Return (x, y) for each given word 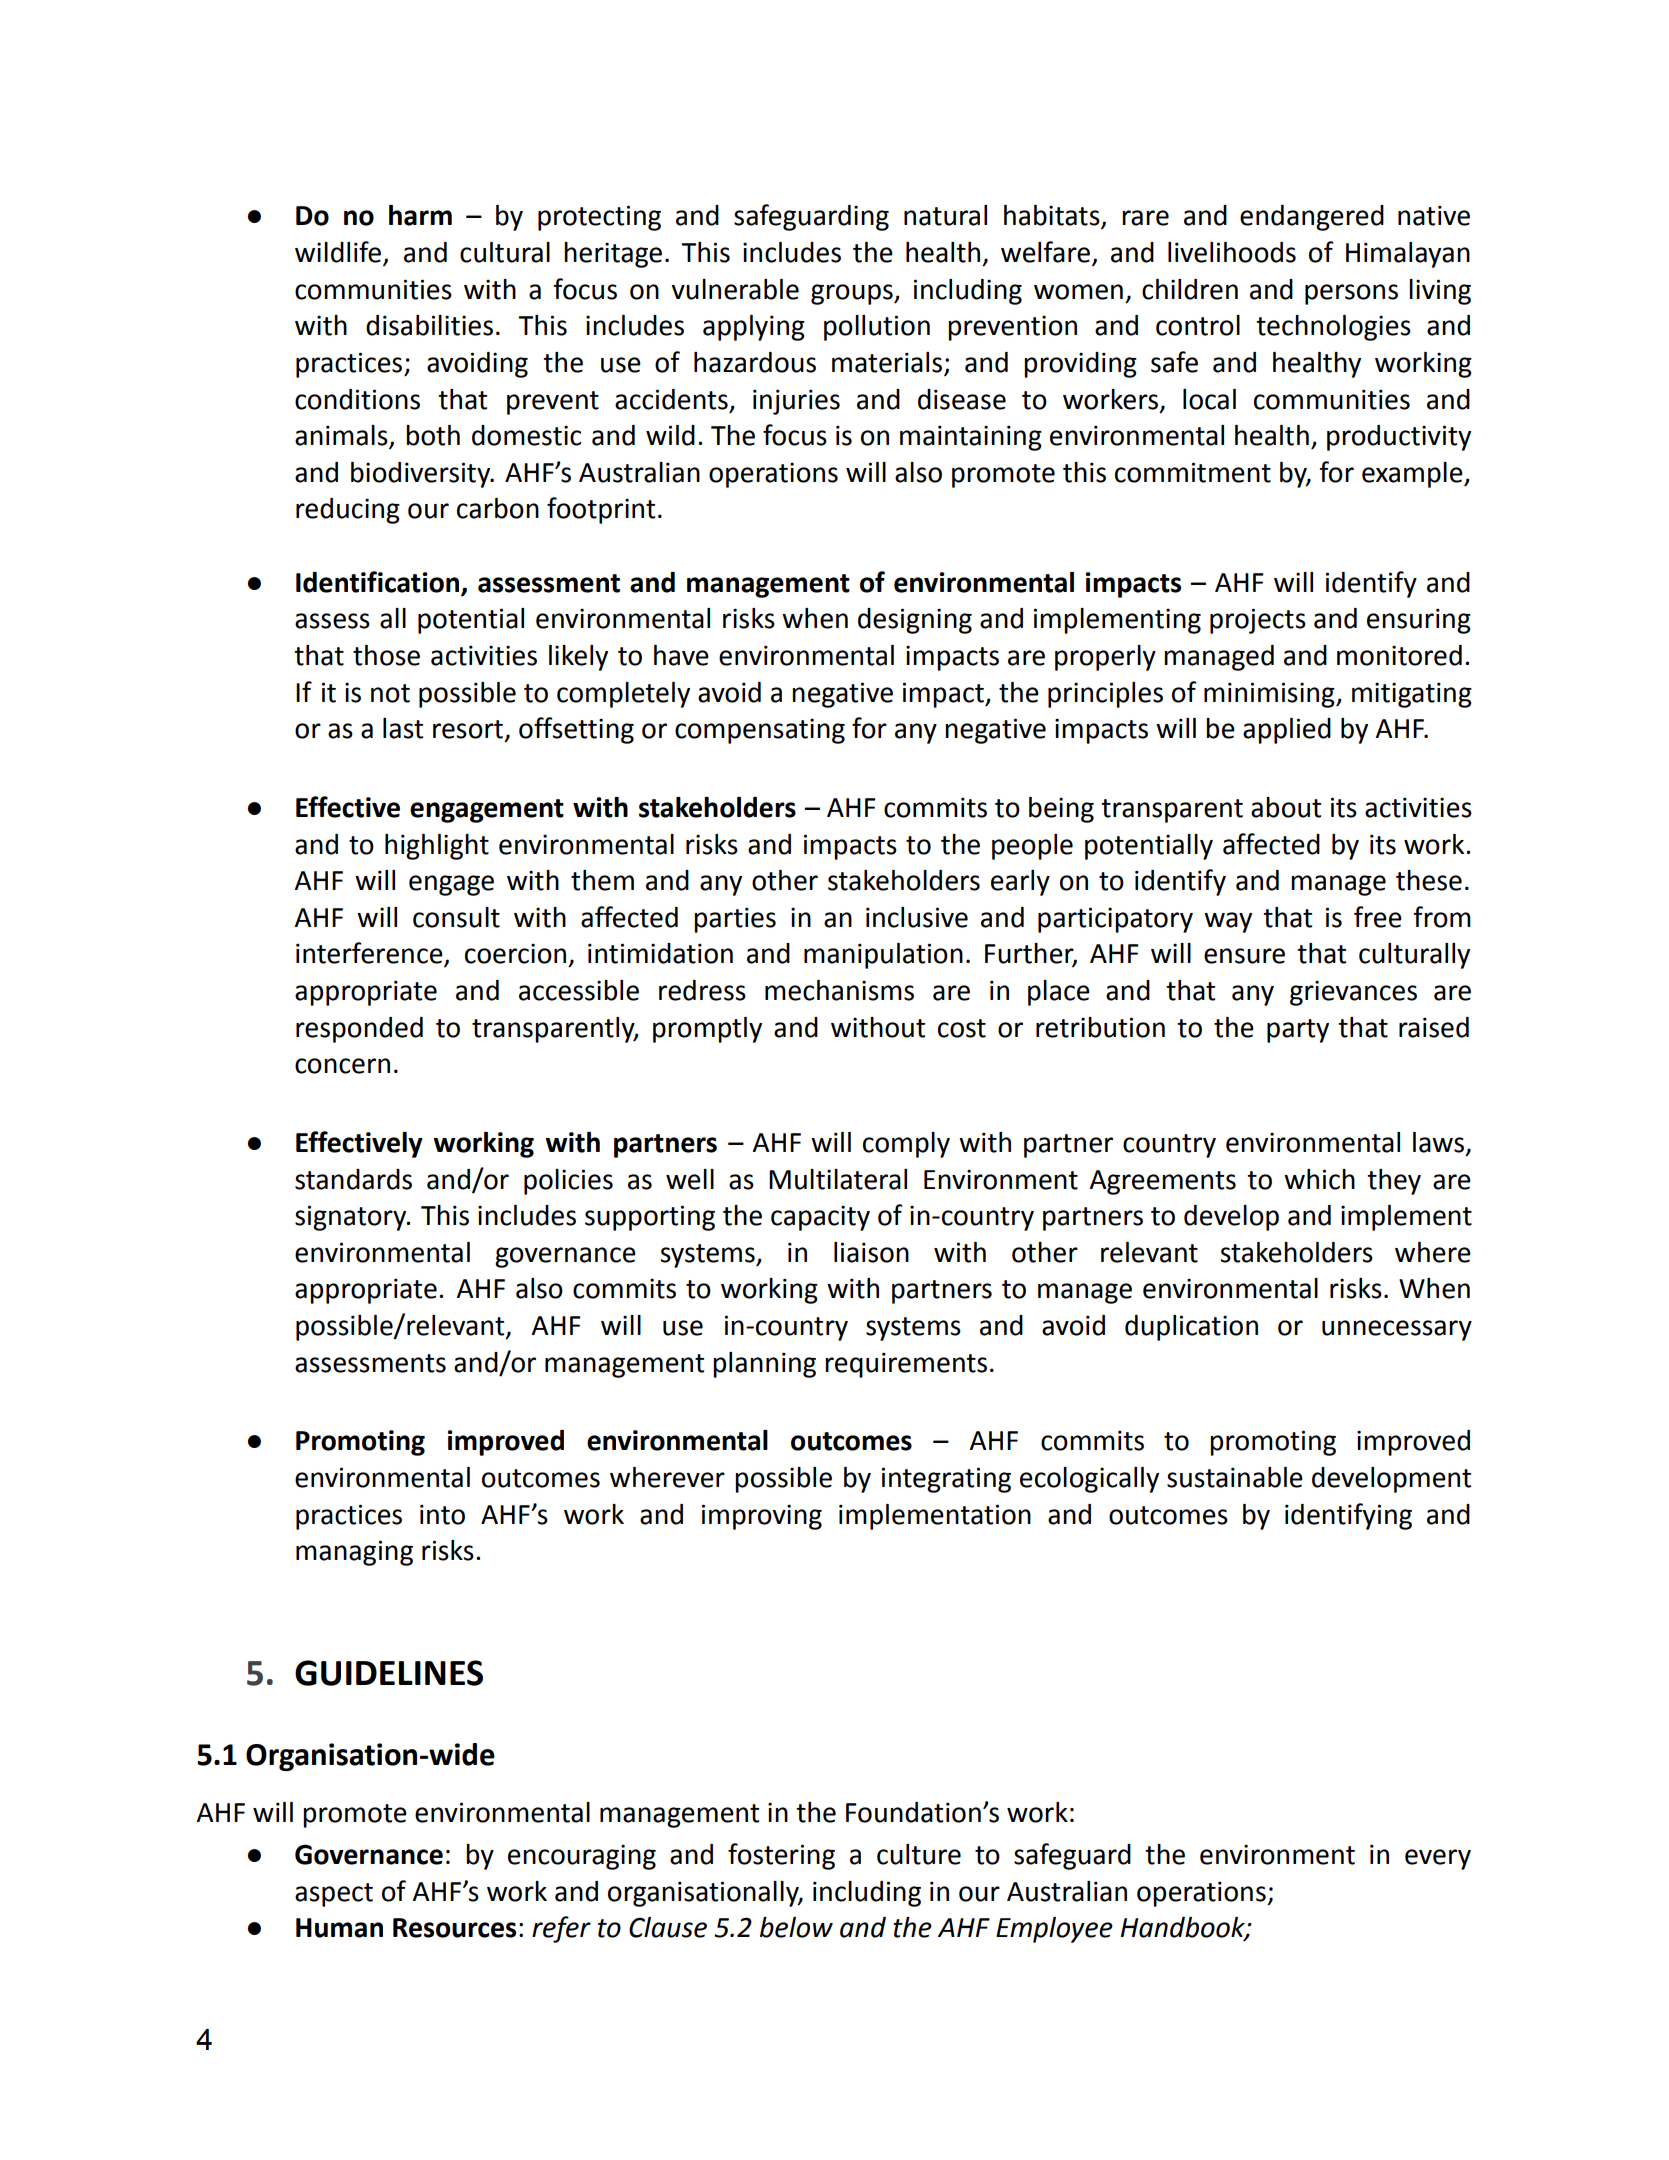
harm (420, 215)
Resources (454, 1928)
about (1286, 807)
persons (1351, 294)
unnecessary (1397, 1330)
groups (853, 294)
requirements (906, 1365)
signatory (352, 1218)
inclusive (917, 917)
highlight (437, 847)
